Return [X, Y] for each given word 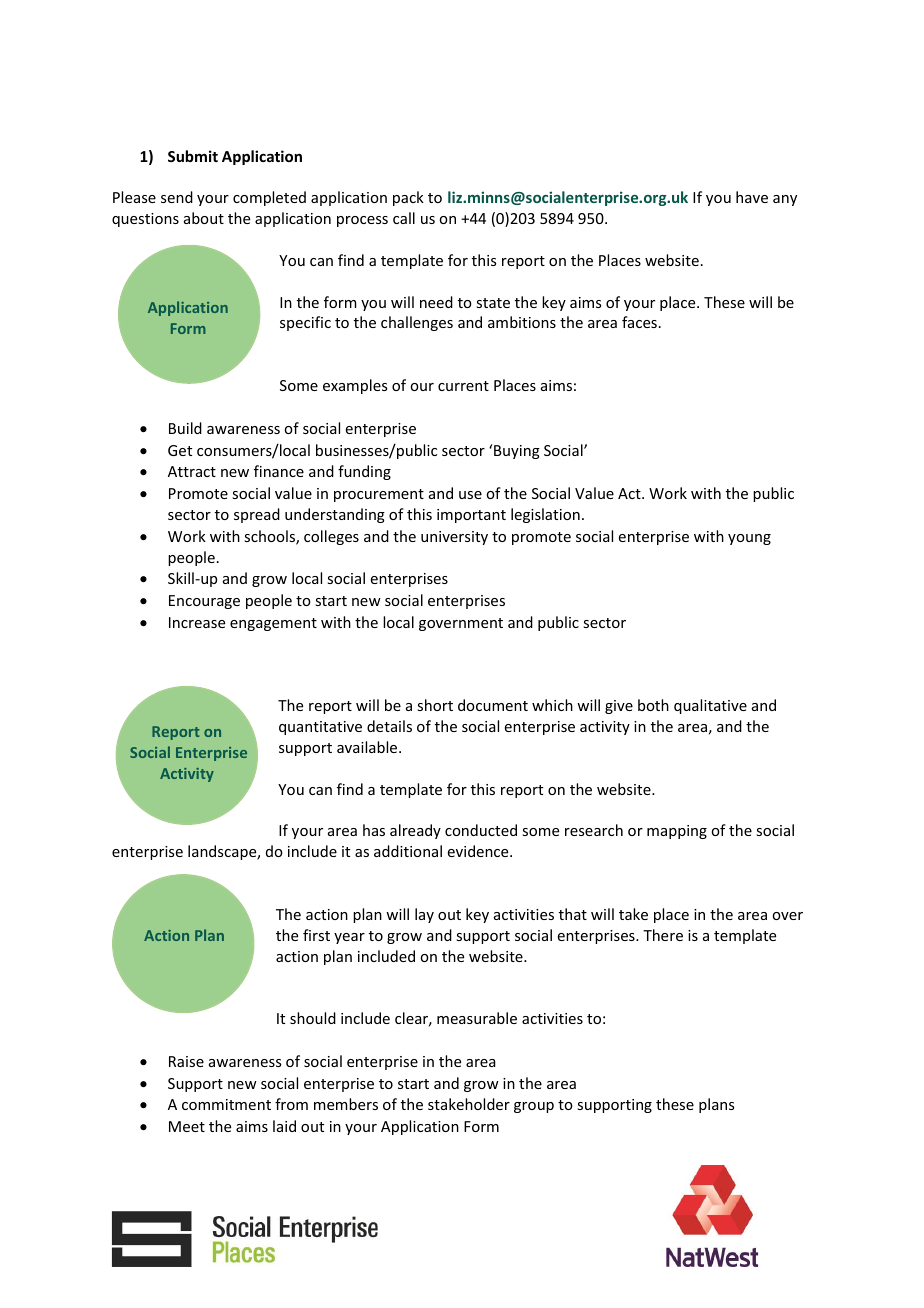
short [435, 705]
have [752, 197]
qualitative [710, 706]
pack [408, 198]
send [177, 197]
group [534, 1107]
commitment [226, 1104]
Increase [197, 622]
